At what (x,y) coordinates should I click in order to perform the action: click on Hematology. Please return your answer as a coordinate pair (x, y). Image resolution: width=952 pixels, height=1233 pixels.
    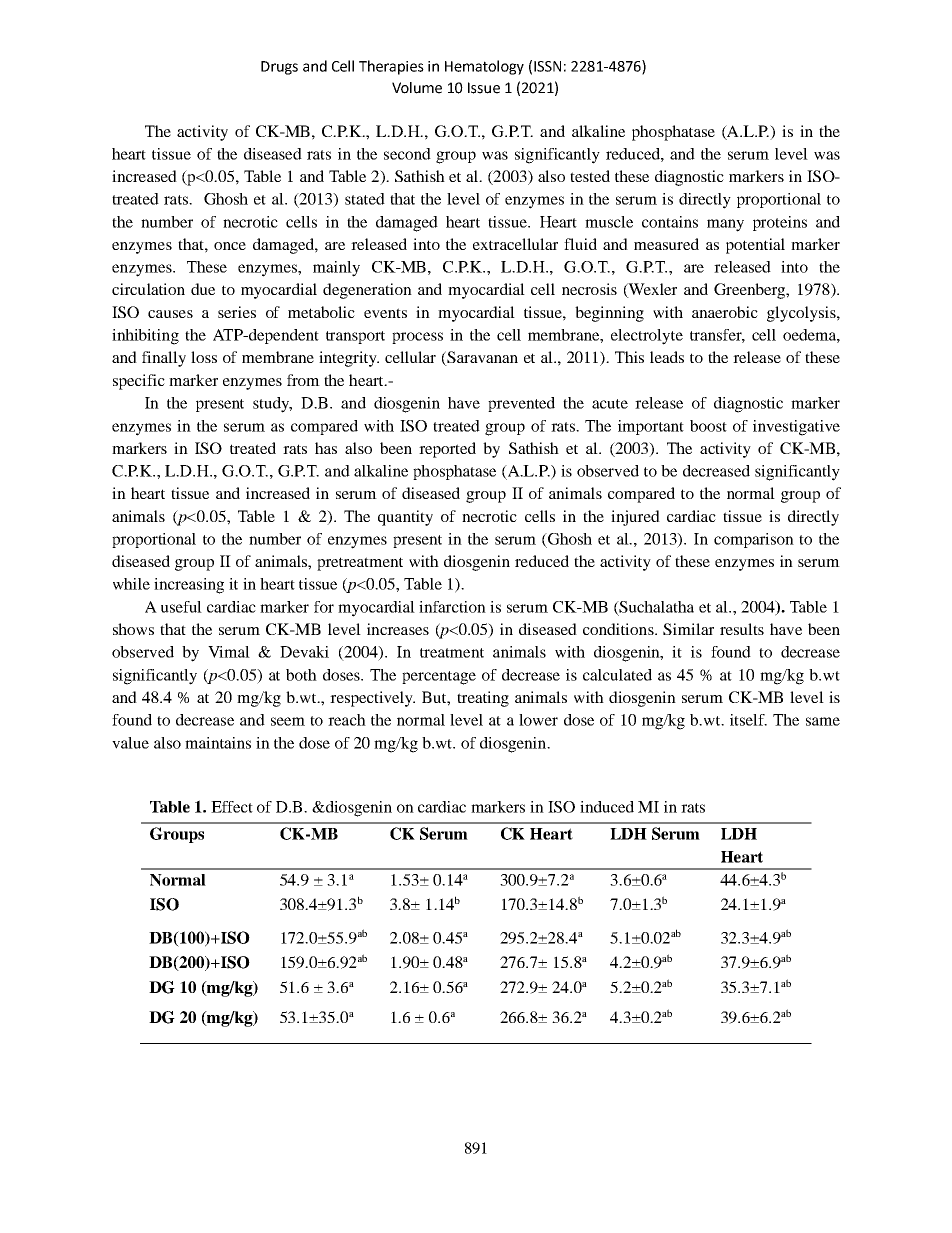
    Looking at the image, I should click on (484, 67).
